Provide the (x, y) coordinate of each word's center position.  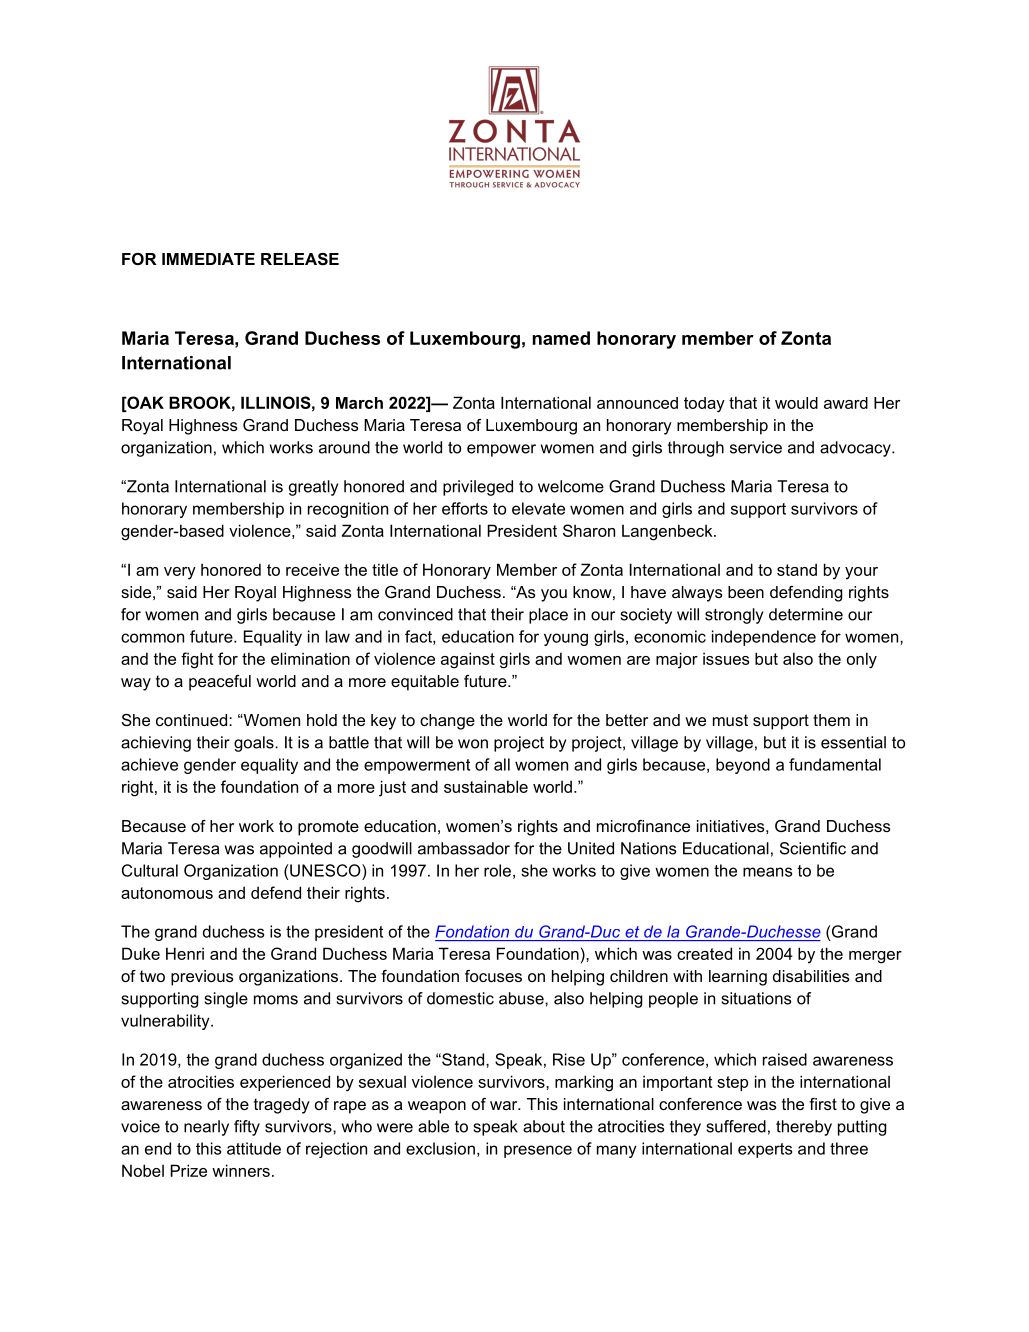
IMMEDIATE (208, 259)
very (180, 573)
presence (538, 1151)
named (561, 338)
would (796, 403)
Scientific (813, 848)
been (746, 592)
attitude (254, 1148)
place (548, 616)
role (497, 870)
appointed (296, 850)
